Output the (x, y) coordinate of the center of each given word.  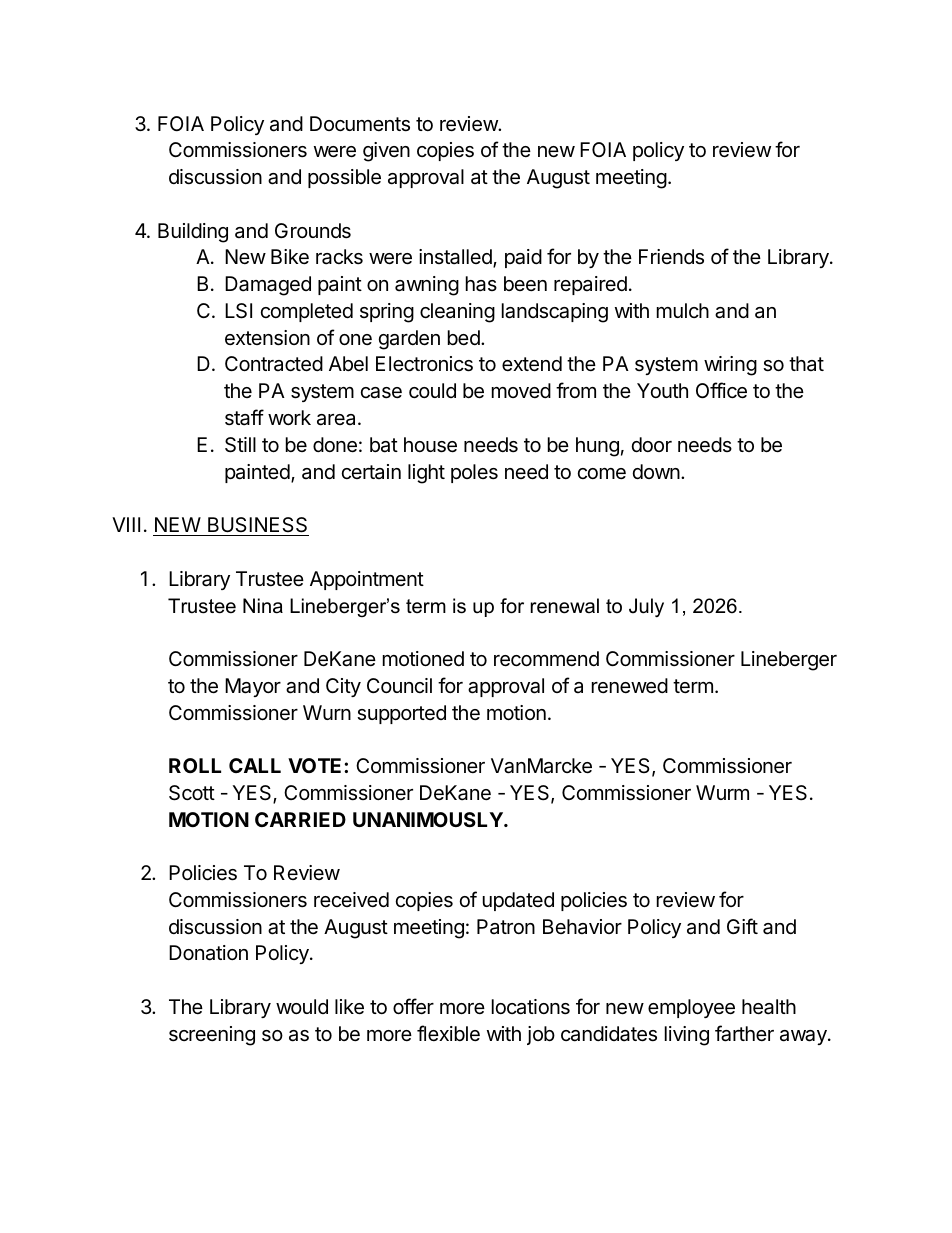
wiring (730, 366)
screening (212, 1036)
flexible (448, 1033)
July (646, 607)
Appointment (367, 580)
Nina (263, 606)
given (386, 152)
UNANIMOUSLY (429, 819)
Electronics (424, 364)
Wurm (722, 792)
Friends (671, 257)
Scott (192, 793)
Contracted (274, 364)
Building (193, 233)
